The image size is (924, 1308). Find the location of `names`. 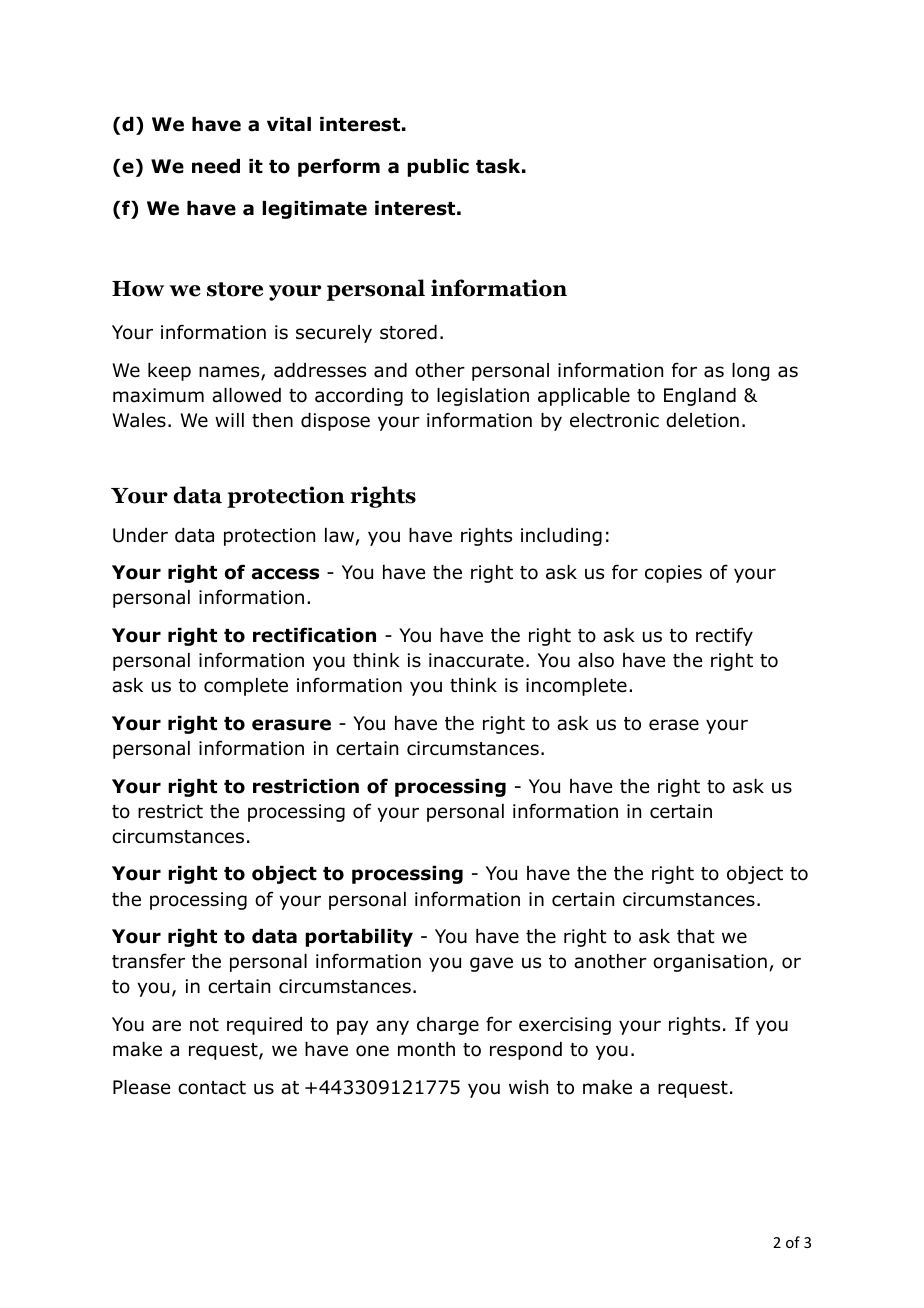

names is located at coordinates (230, 373).
